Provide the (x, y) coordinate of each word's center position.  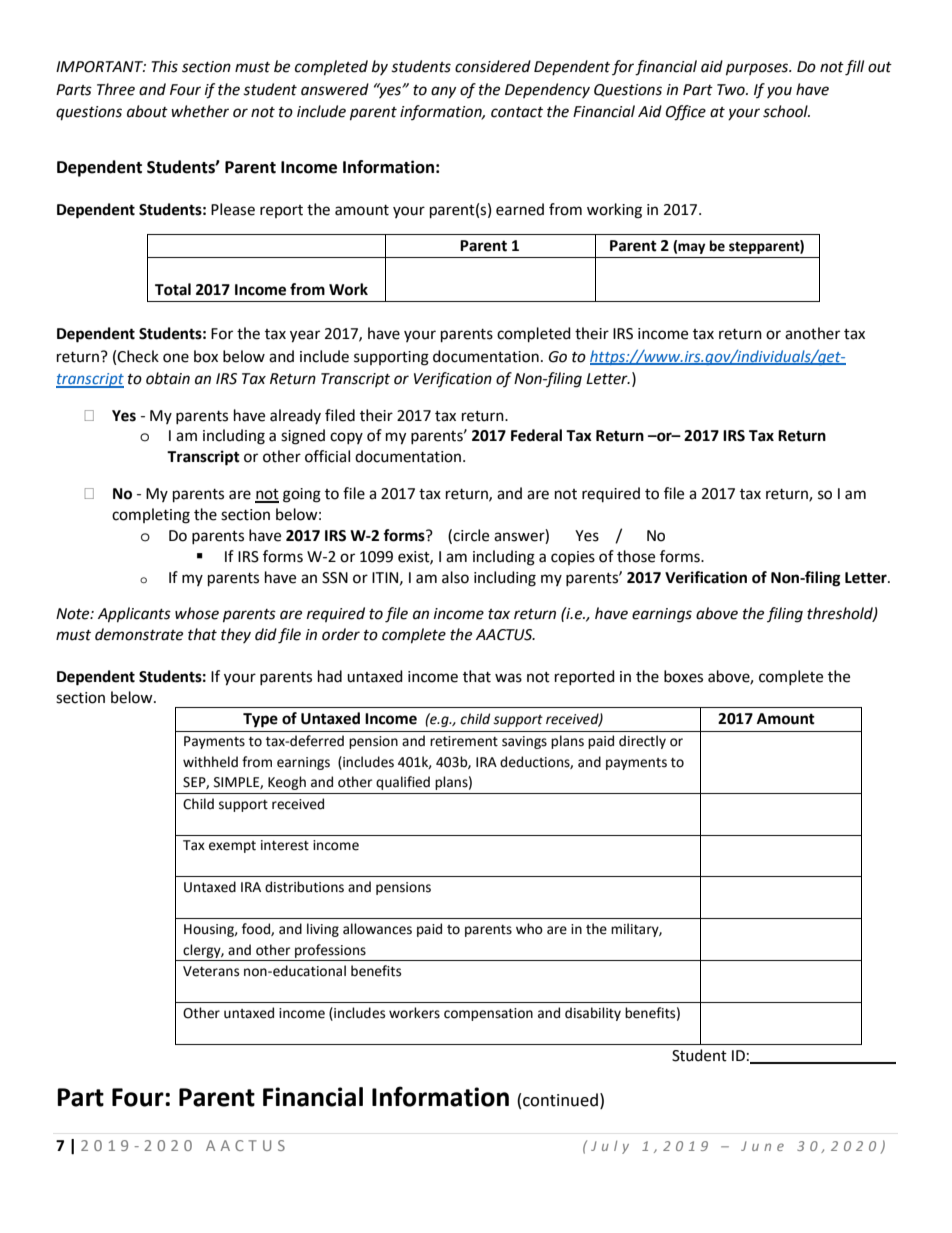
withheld (210, 762)
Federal (536, 435)
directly (642, 742)
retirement (464, 741)
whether (200, 111)
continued (560, 1100)
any (443, 92)
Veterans (211, 971)
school (786, 111)
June (762, 1146)
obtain (168, 378)
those (636, 556)
